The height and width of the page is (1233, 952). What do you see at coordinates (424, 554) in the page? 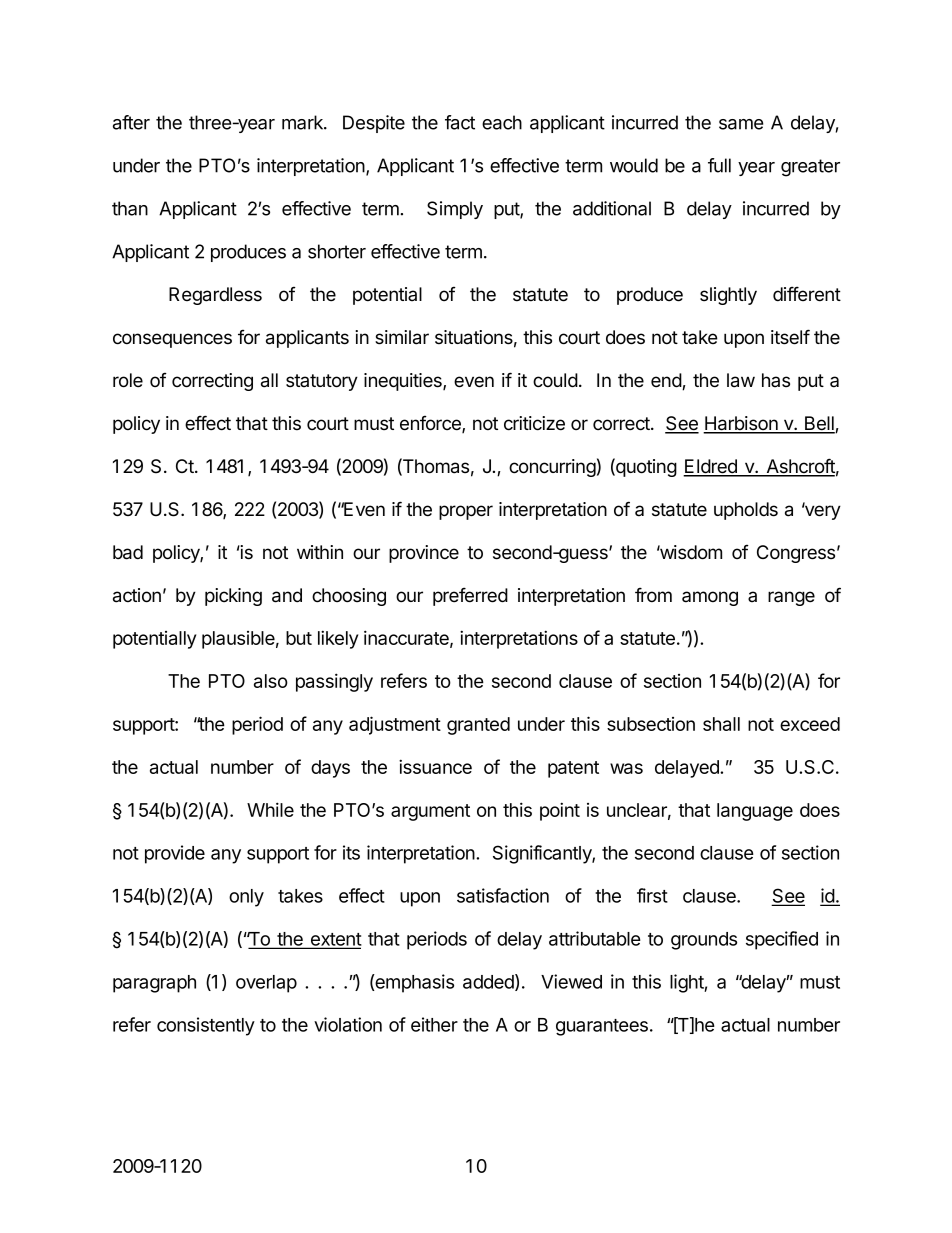
I see `province` at bounding box center [424, 554].
